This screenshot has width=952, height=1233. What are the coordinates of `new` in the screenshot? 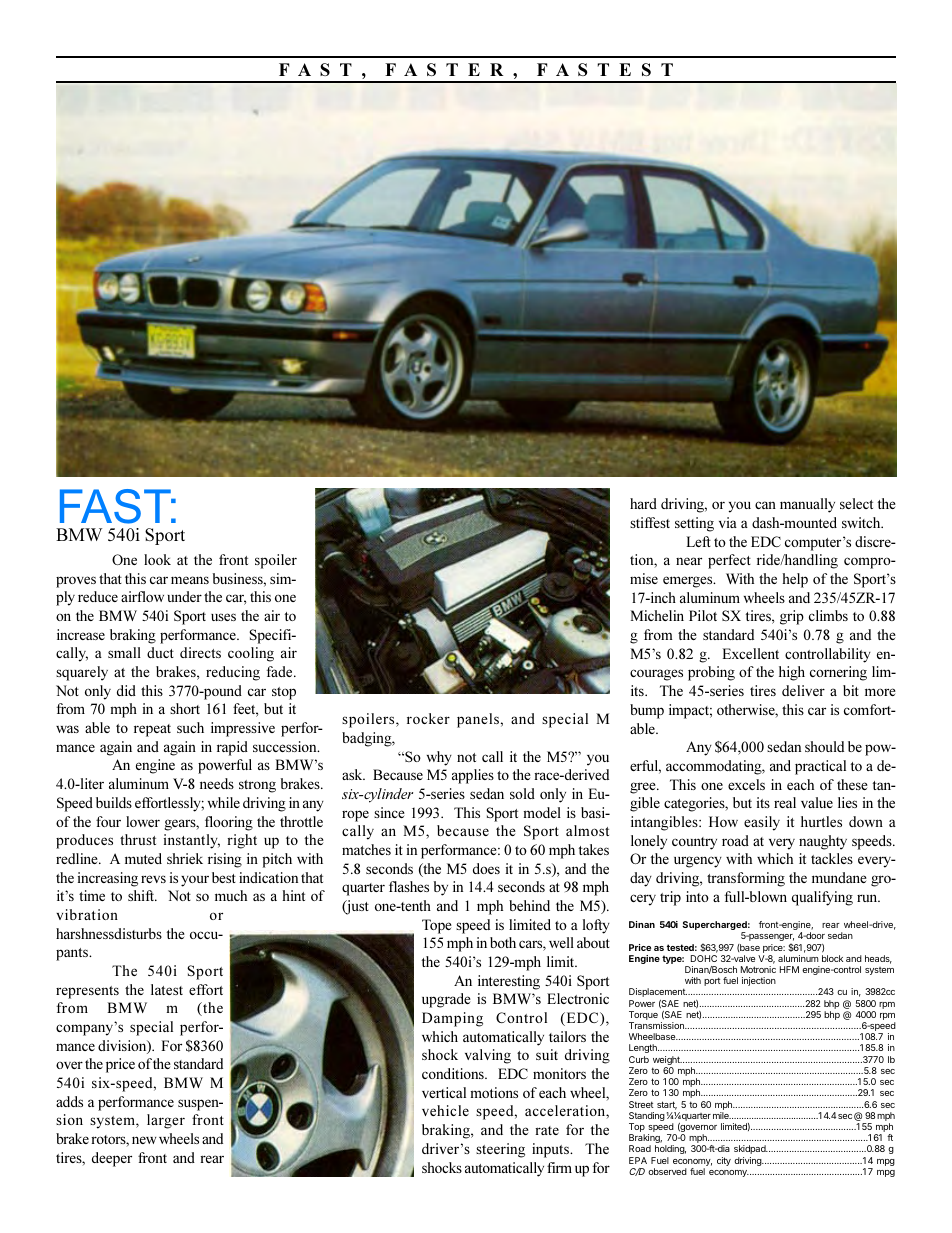 It's located at (144, 1140).
